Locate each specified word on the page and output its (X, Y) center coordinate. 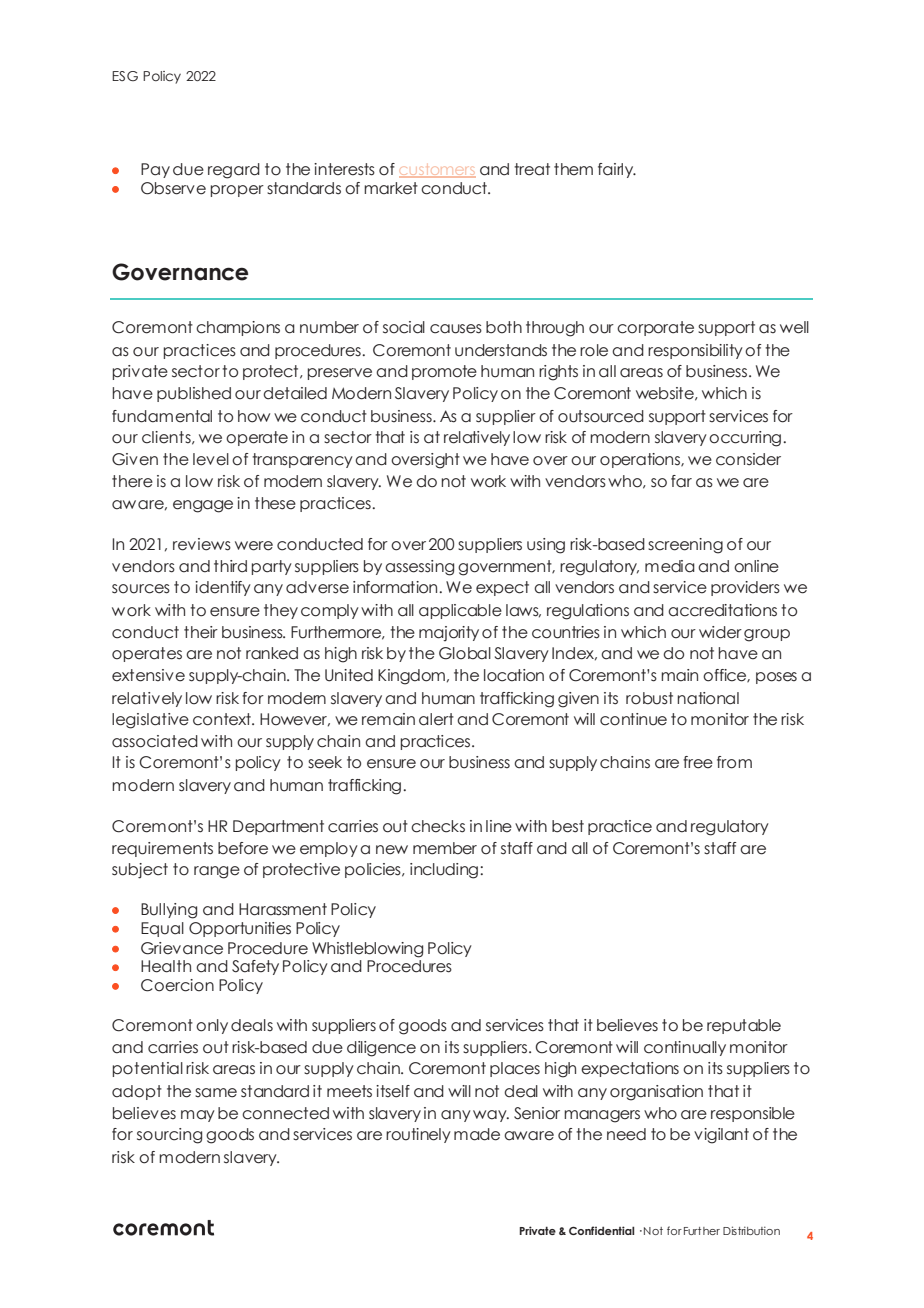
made (477, 1134)
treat (532, 169)
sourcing (169, 1136)
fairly (617, 170)
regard (234, 171)
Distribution (751, 1230)
